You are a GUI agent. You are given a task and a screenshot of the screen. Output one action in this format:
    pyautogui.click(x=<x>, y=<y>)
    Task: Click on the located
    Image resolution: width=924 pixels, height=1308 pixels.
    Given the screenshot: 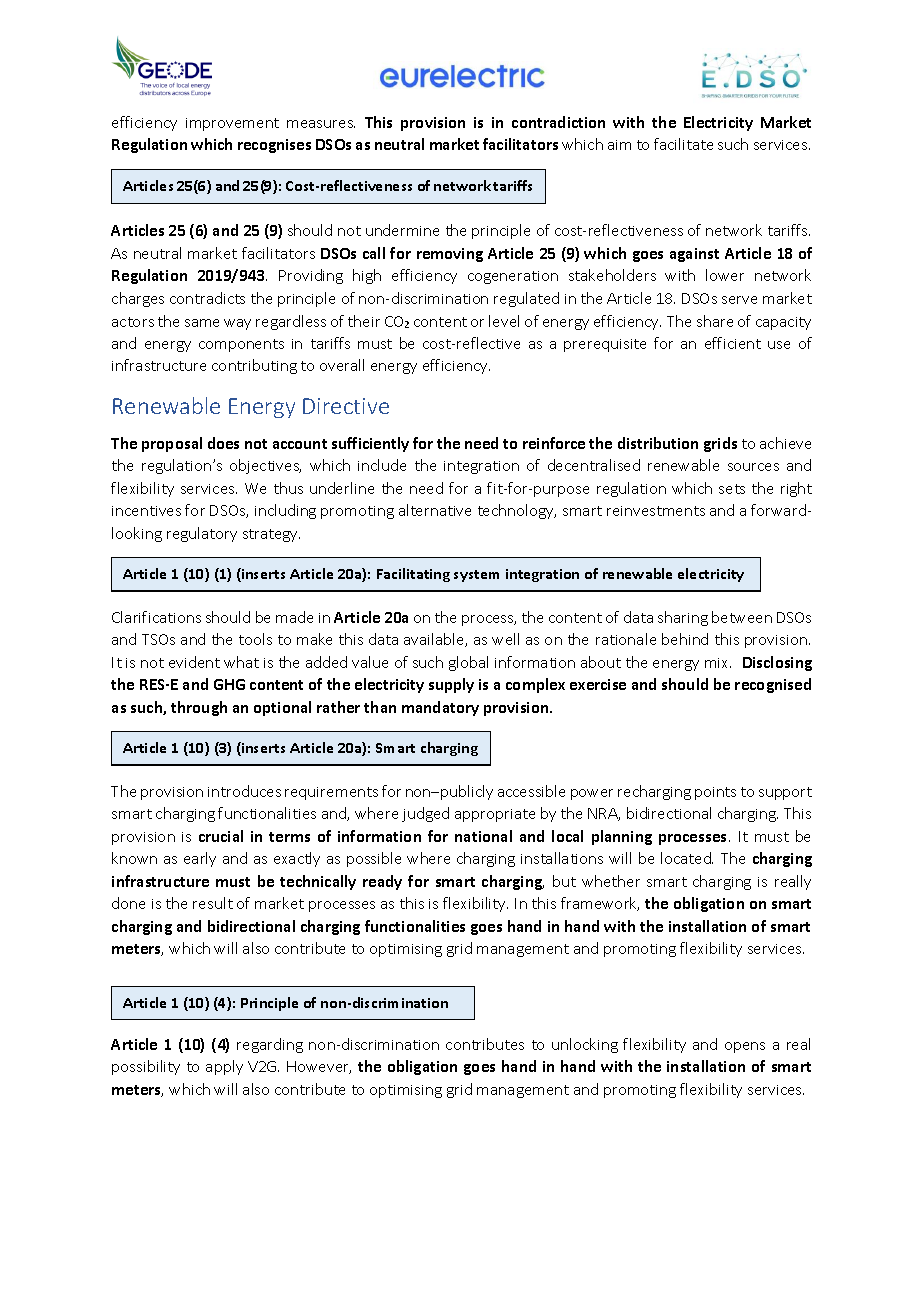 What is the action you would take?
    pyautogui.click(x=687, y=858)
